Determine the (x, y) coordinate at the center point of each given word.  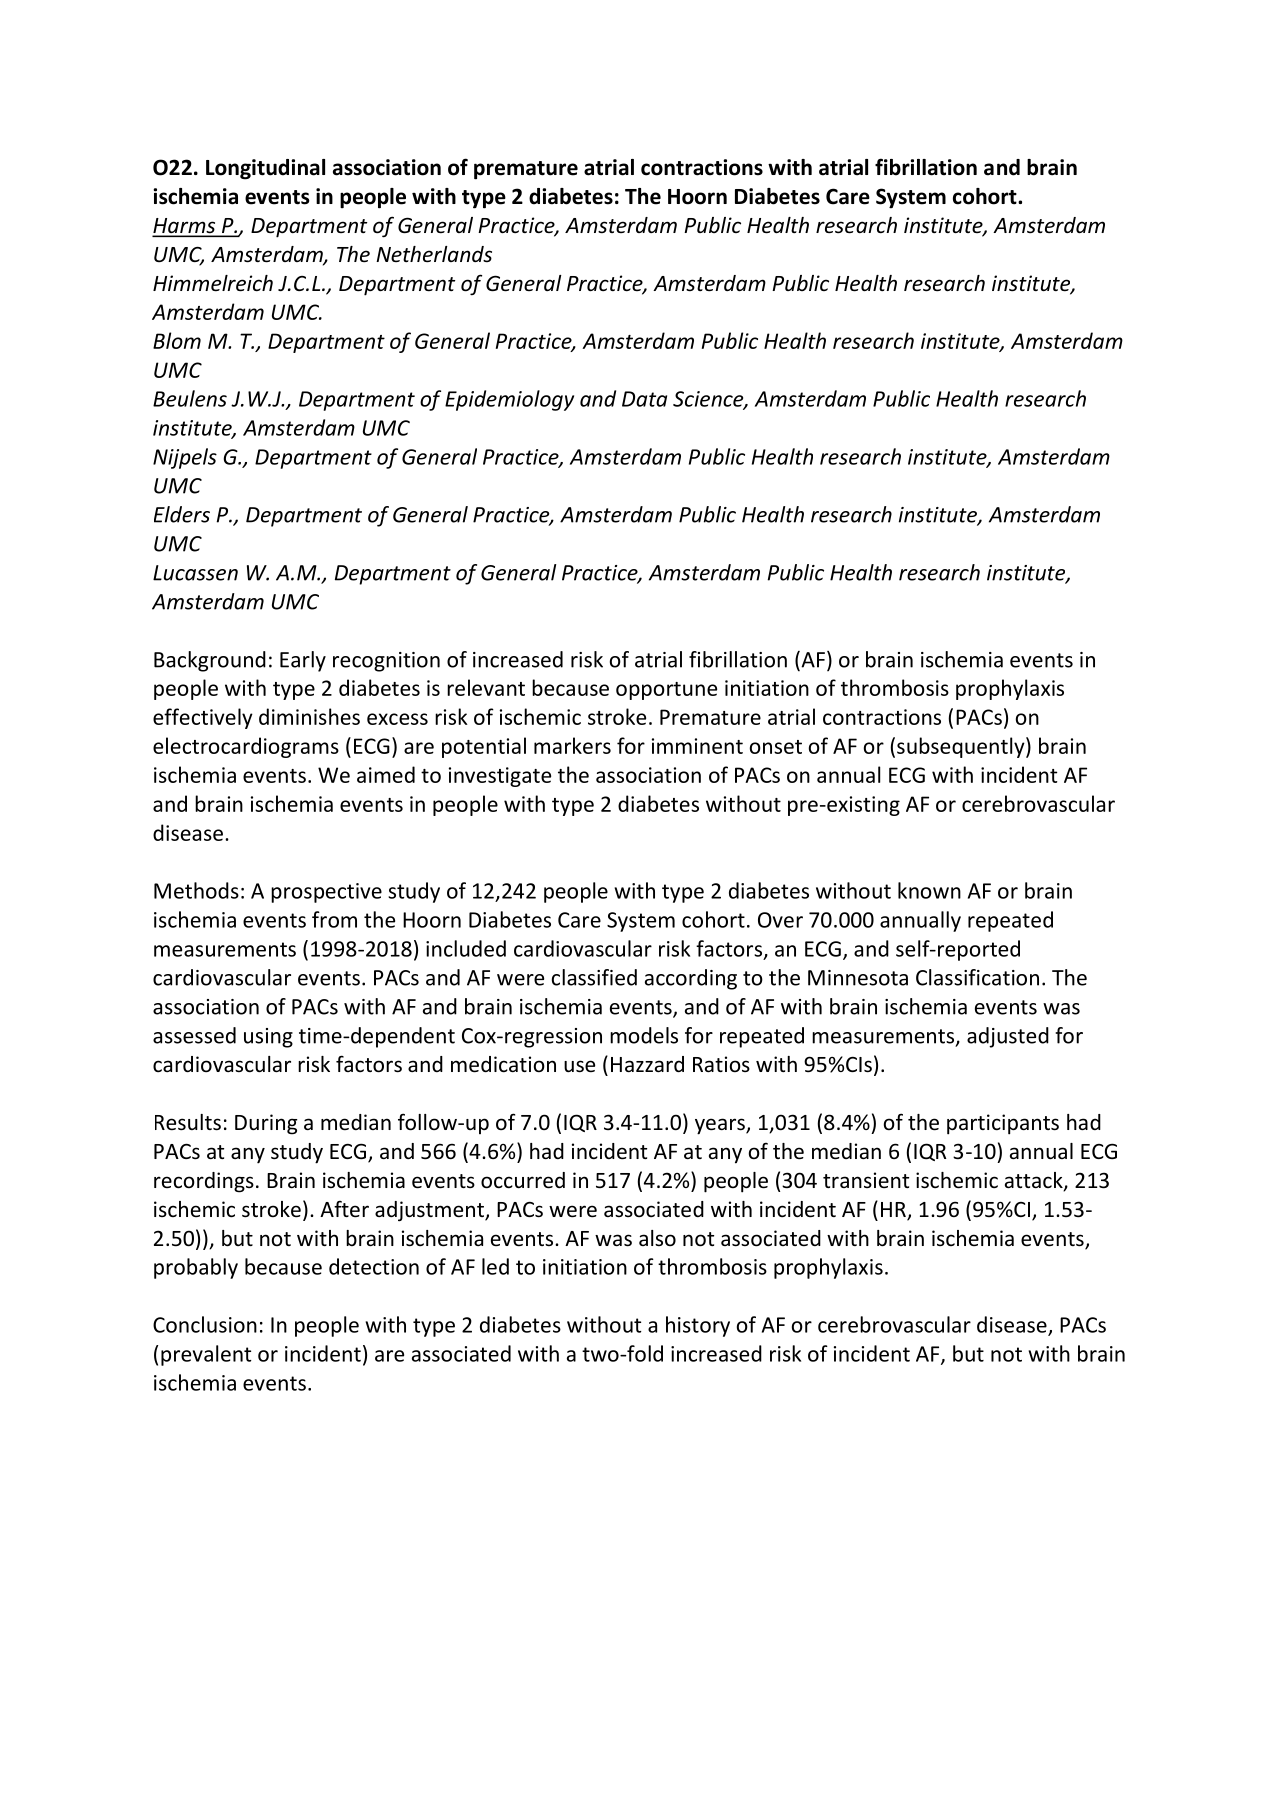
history (698, 1326)
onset (776, 747)
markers (572, 745)
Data (644, 399)
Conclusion (205, 1324)
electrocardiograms (246, 747)
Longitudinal (265, 169)
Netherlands (434, 254)
